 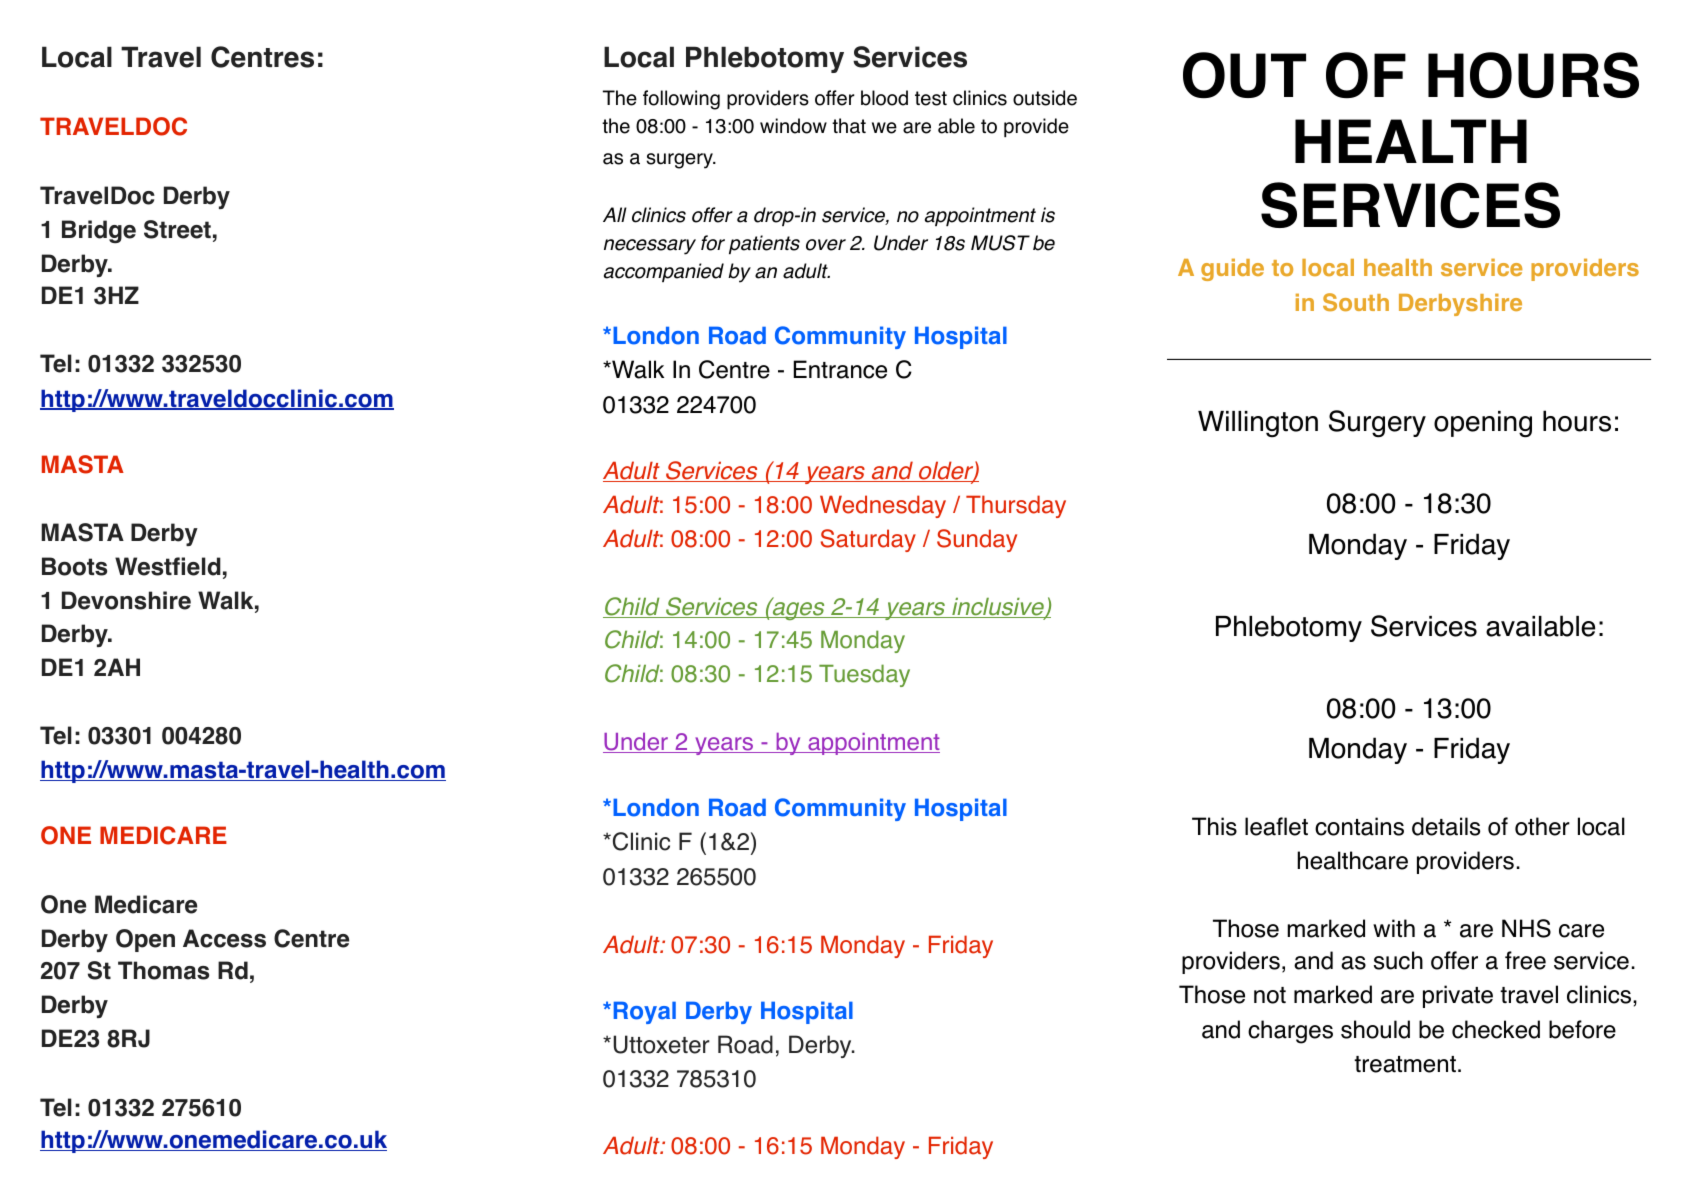 What do you see at coordinates (1356, 302) in the screenshot?
I see `South` at bounding box center [1356, 302].
